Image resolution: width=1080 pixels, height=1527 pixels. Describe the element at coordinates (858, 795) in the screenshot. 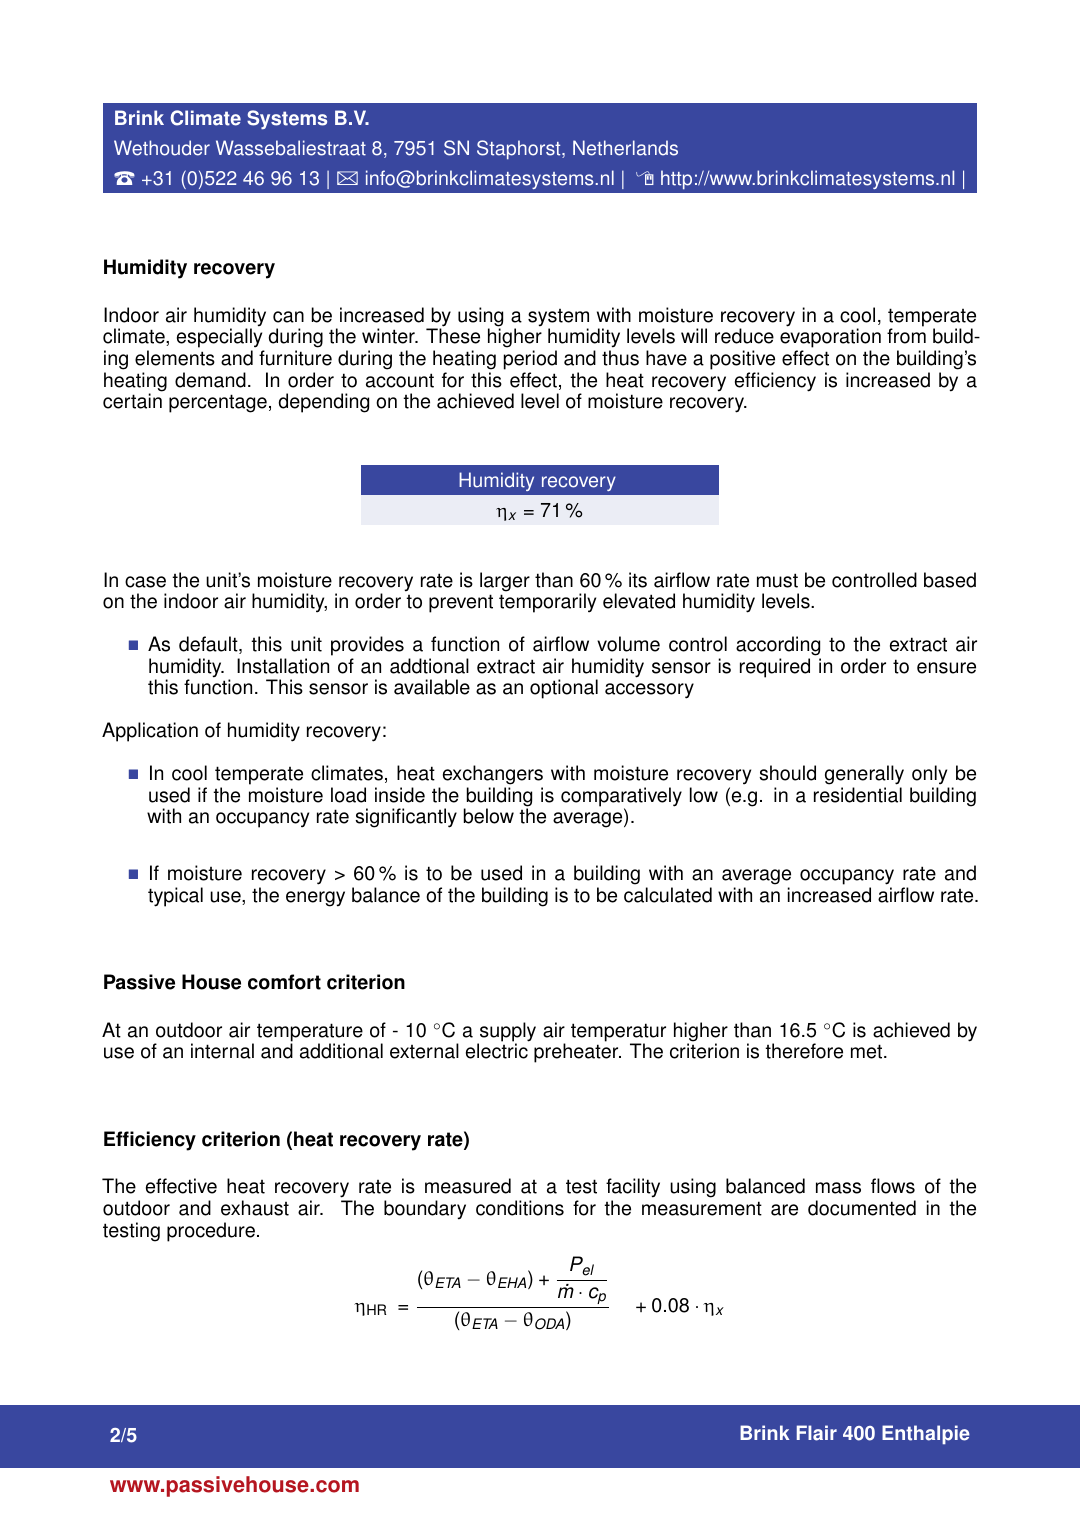

I see `residential` at that location.
